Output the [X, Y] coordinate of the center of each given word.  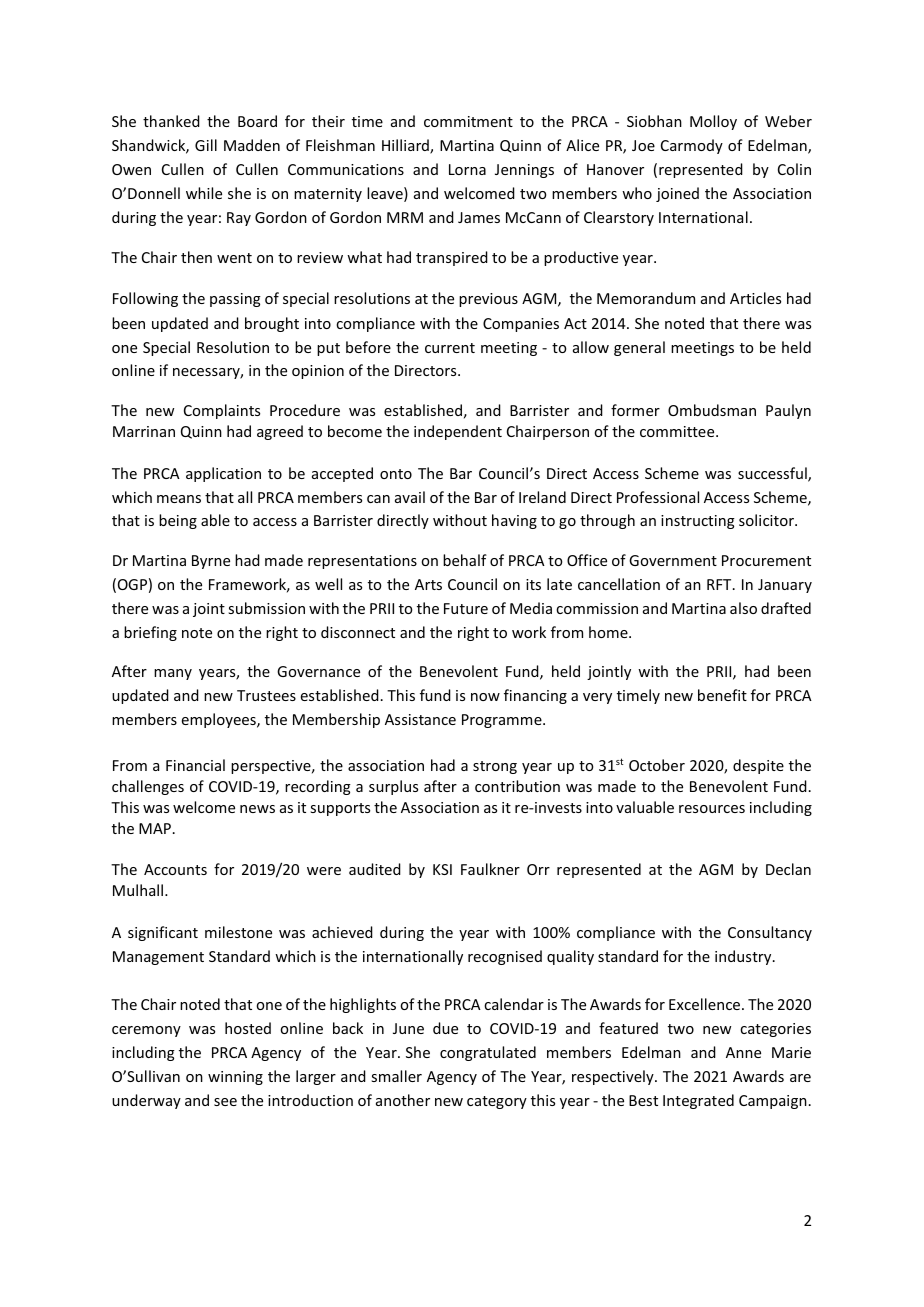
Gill [206, 145]
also [743, 608]
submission [266, 608]
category [497, 1102]
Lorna [467, 169]
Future [466, 608]
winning [235, 1078]
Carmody [692, 146]
